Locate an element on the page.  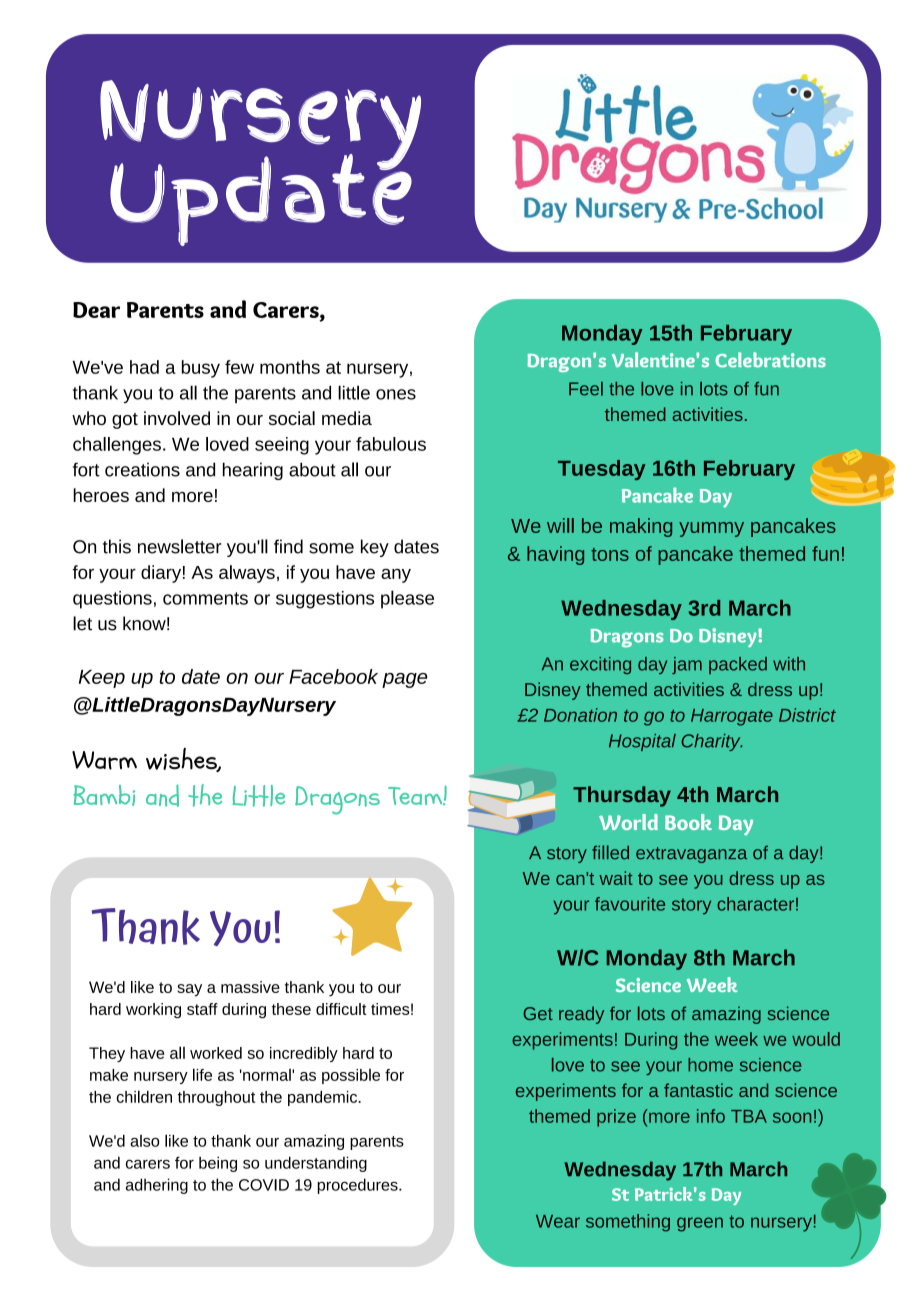
adhering is located at coordinates (157, 1186).
